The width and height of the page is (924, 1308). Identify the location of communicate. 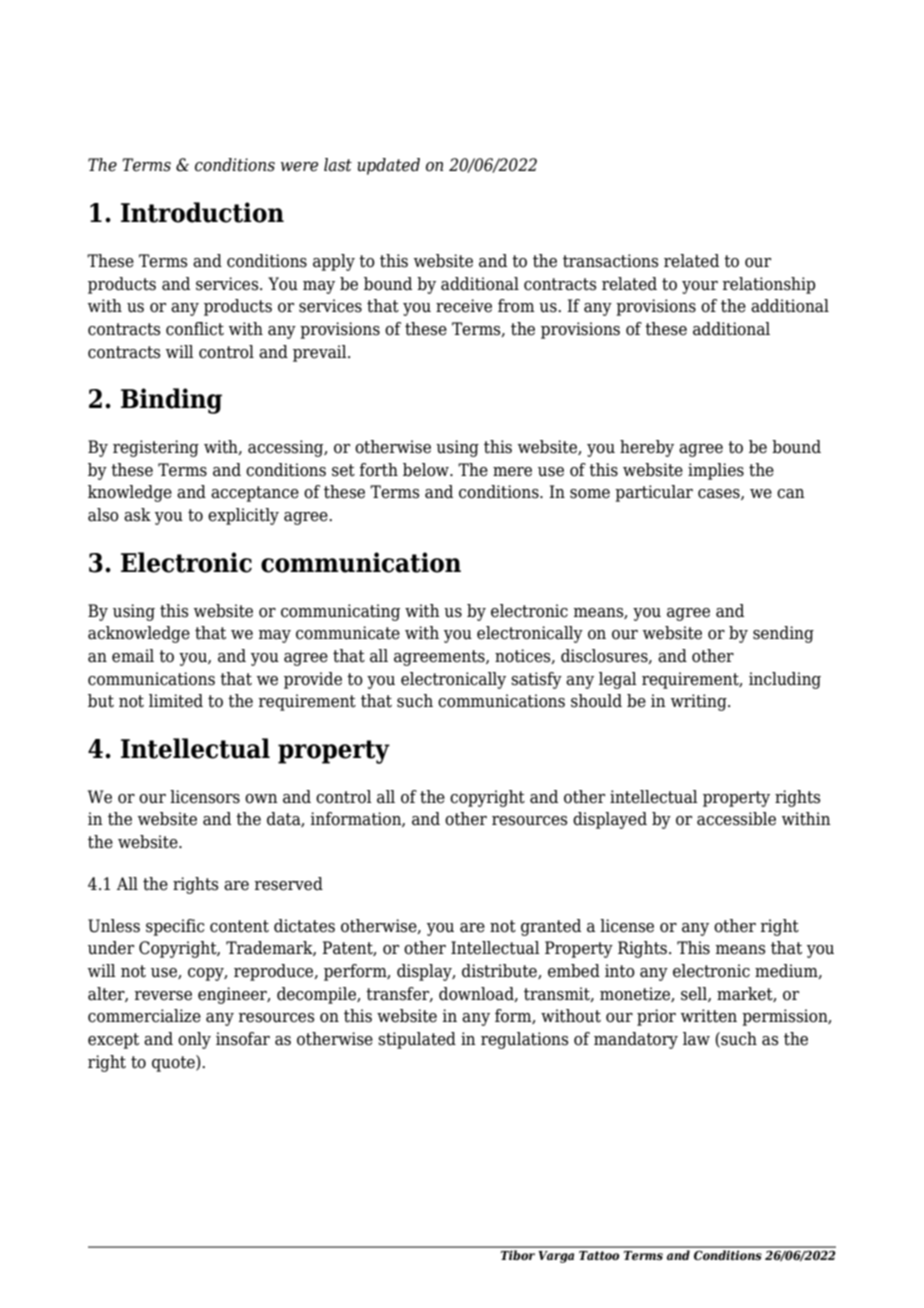
(348, 633).
